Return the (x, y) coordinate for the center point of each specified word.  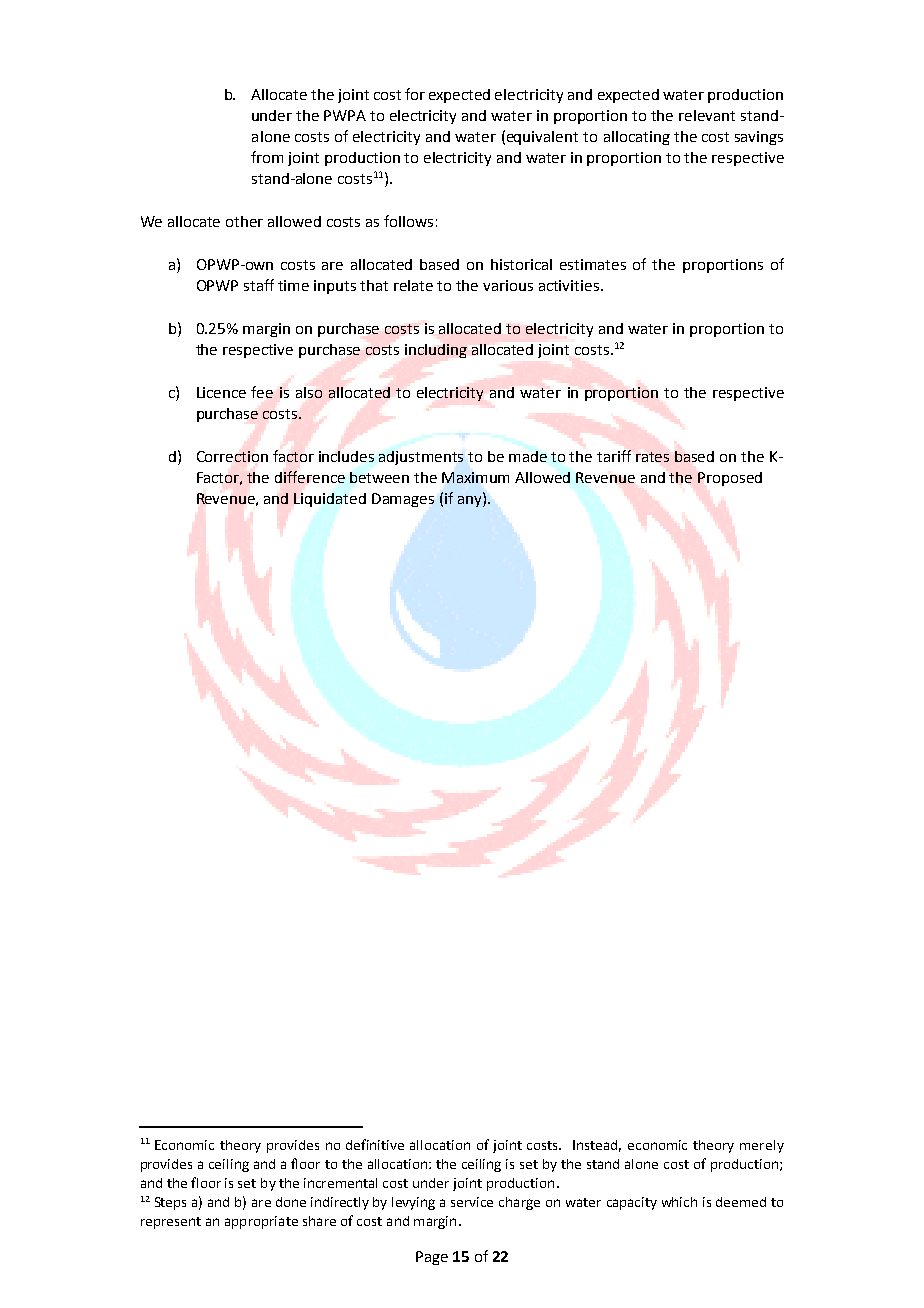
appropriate (261, 1222)
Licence (221, 392)
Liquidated (330, 500)
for (415, 94)
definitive (375, 1144)
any (471, 500)
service (472, 1202)
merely (762, 1146)
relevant (707, 115)
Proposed (730, 479)
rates (652, 457)
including (436, 351)
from (267, 157)
